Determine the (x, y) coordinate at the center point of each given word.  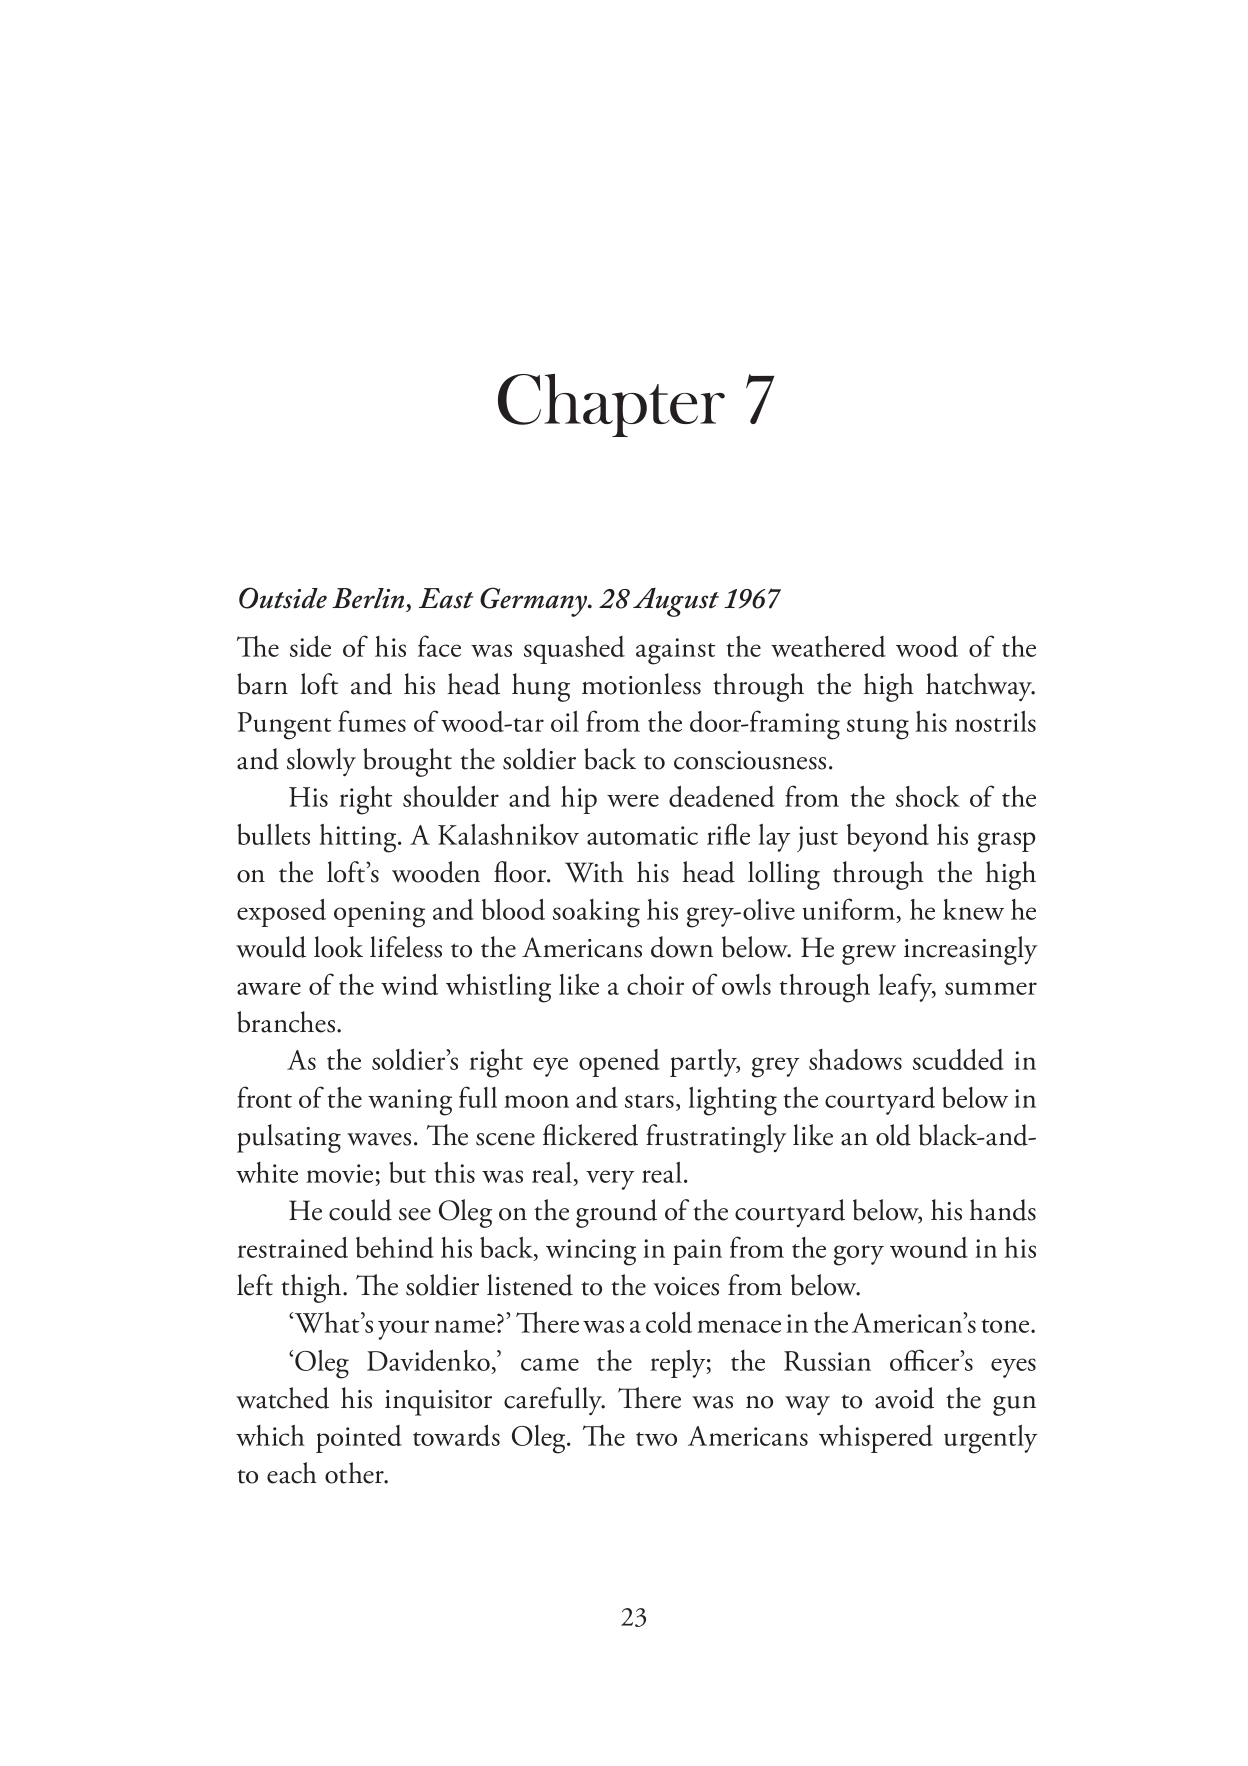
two (656, 1439)
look (338, 947)
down (682, 947)
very (610, 1180)
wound (929, 1247)
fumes (372, 721)
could (360, 1210)
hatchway (980, 687)
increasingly (970, 950)
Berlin (368, 598)
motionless (641, 684)
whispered (876, 1439)
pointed (359, 1439)
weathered (828, 646)
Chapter (611, 405)
